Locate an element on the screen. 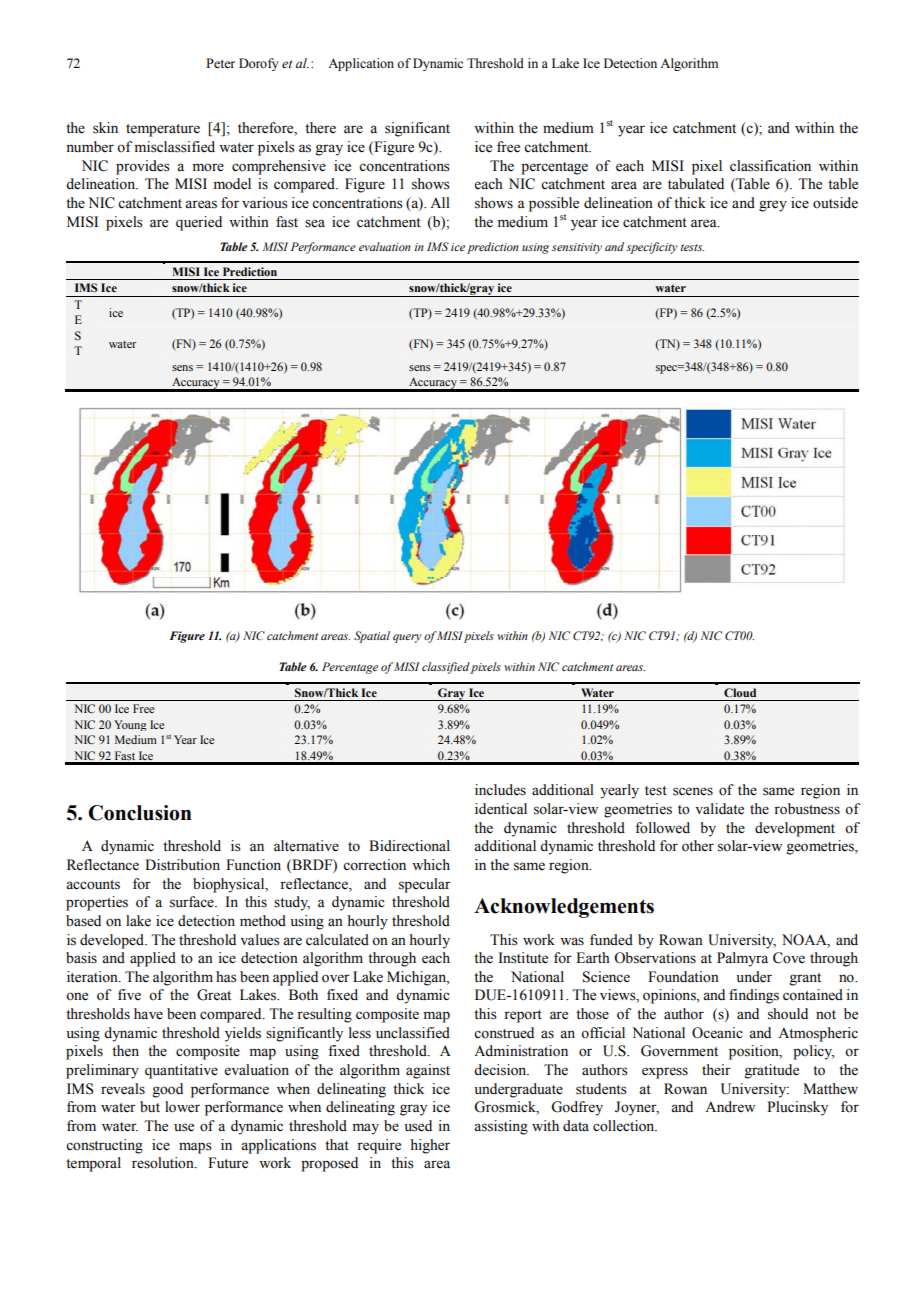 The width and height of the screenshot is (924, 1308). which is located at coordinates (431, 864).
